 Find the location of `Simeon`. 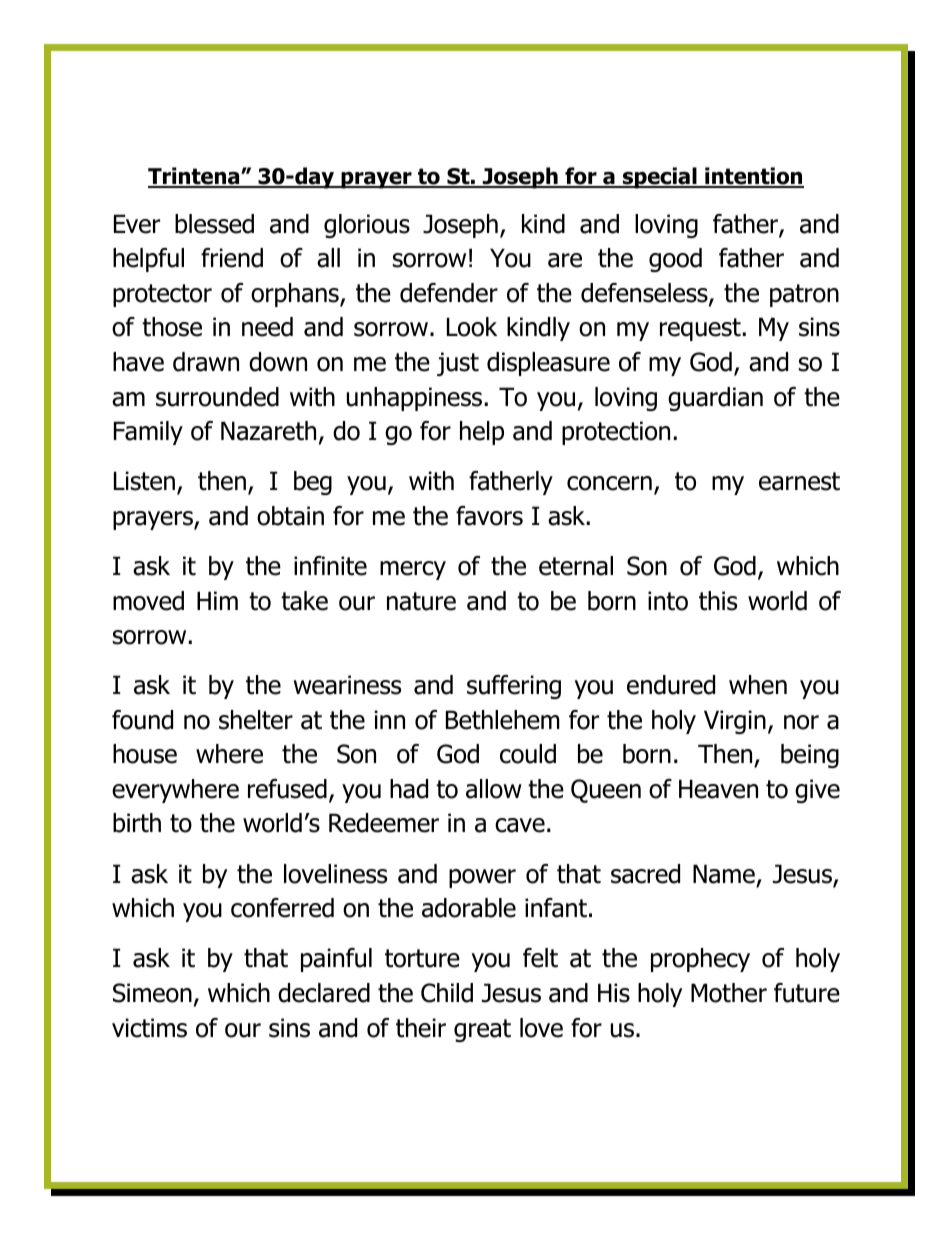

Simeon is located at coordinates (152, 993).
